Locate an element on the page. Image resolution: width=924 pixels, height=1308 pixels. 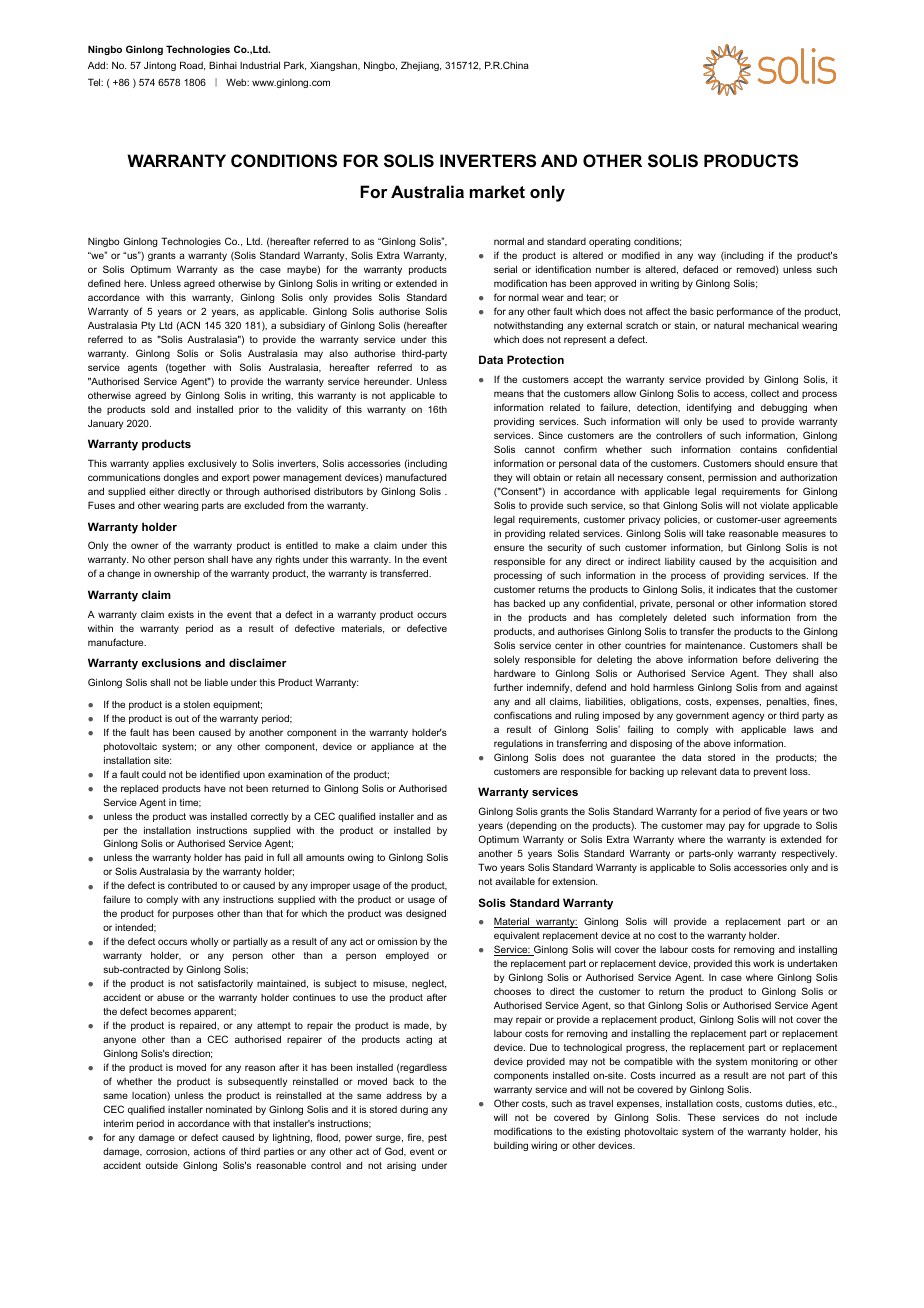
actions is located at coordinates (209, 1151).
